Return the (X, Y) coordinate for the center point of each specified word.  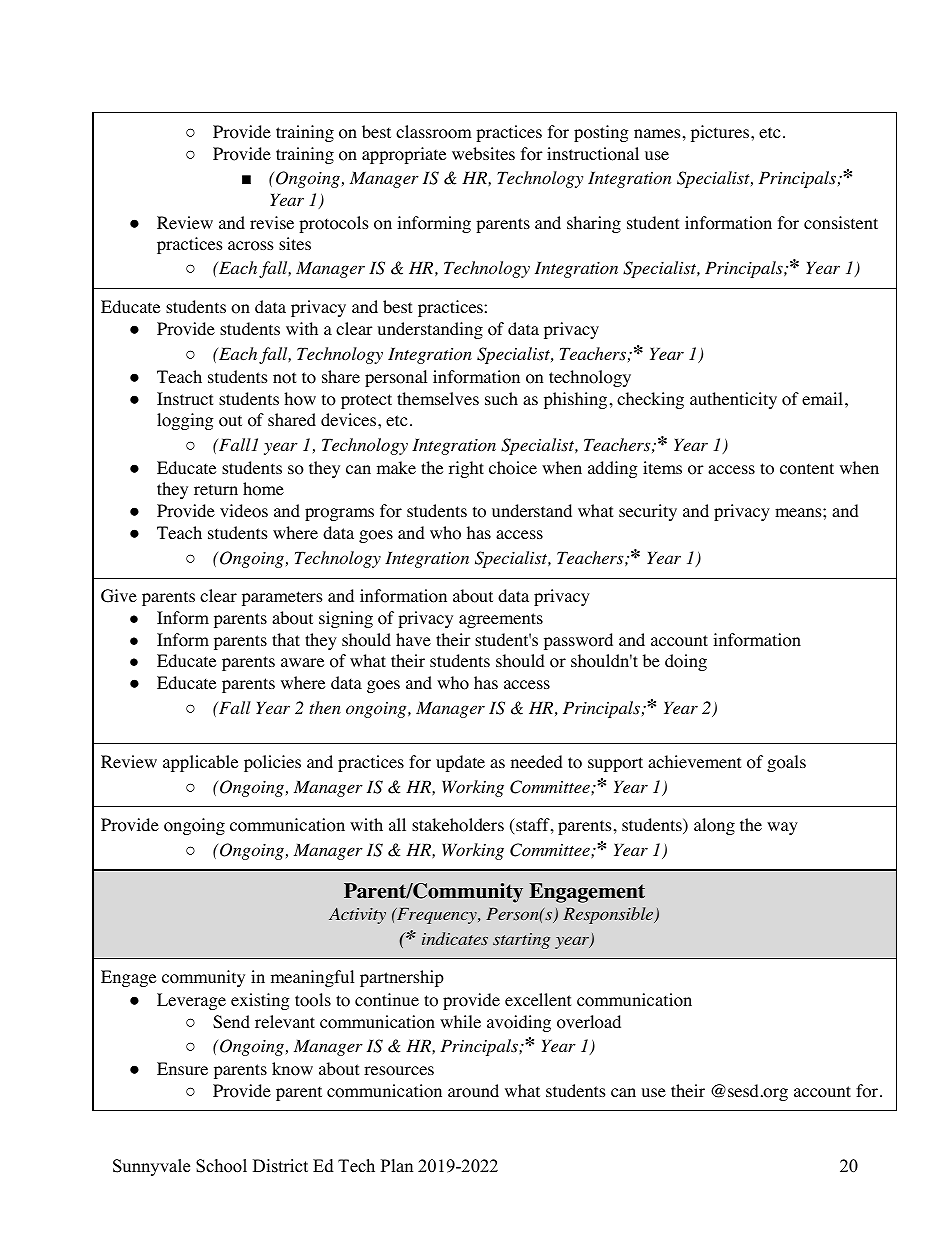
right (466, 469)
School (221, 1166)
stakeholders (458, 825)
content (807, 469)
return (216, 489)
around (473, 1091)
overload (589, 1022)
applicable (200, 763)
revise (272, 222)
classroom (434, 132)
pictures (721, 133)
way (782, 828)
